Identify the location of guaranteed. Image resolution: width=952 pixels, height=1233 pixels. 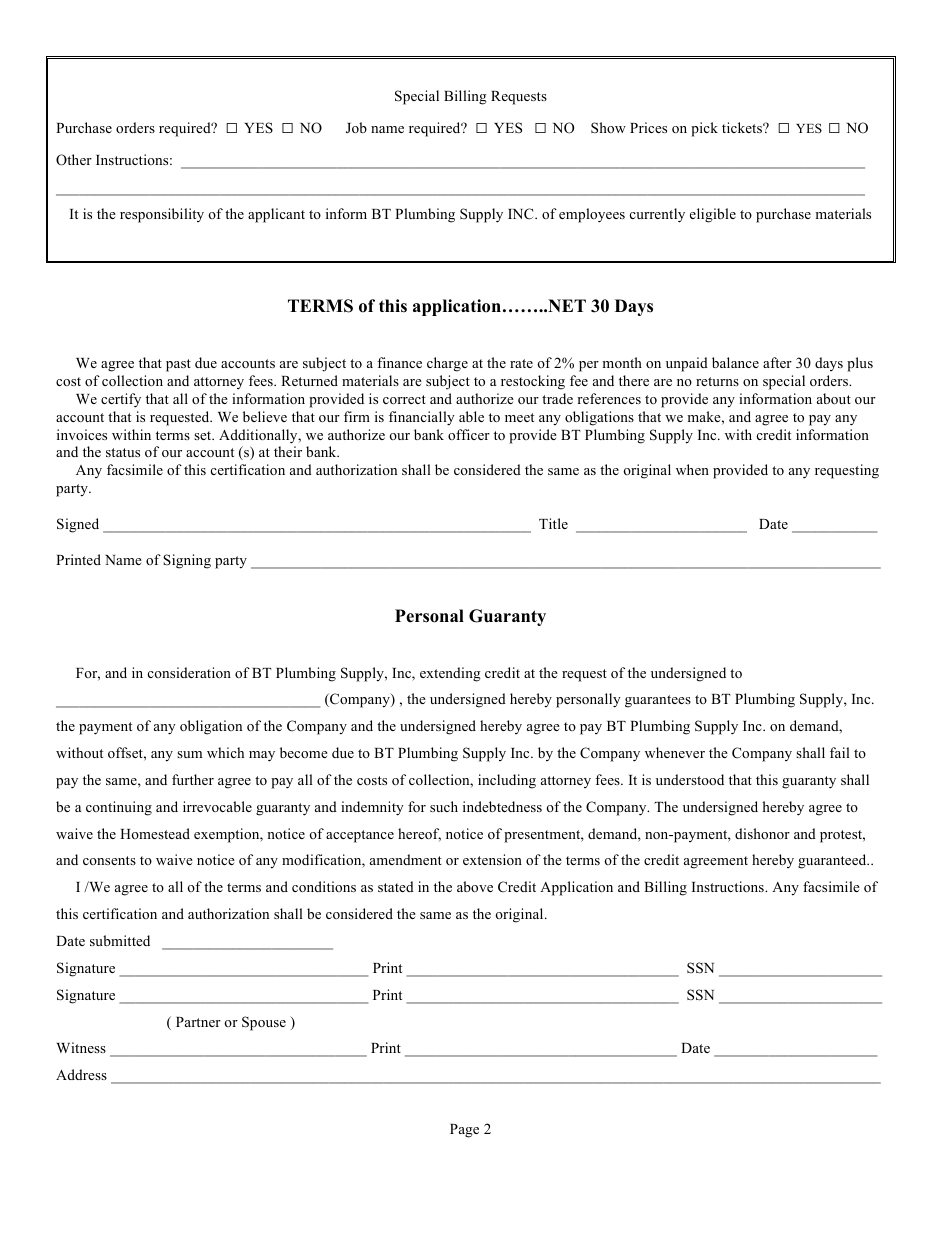
(833, 861).
